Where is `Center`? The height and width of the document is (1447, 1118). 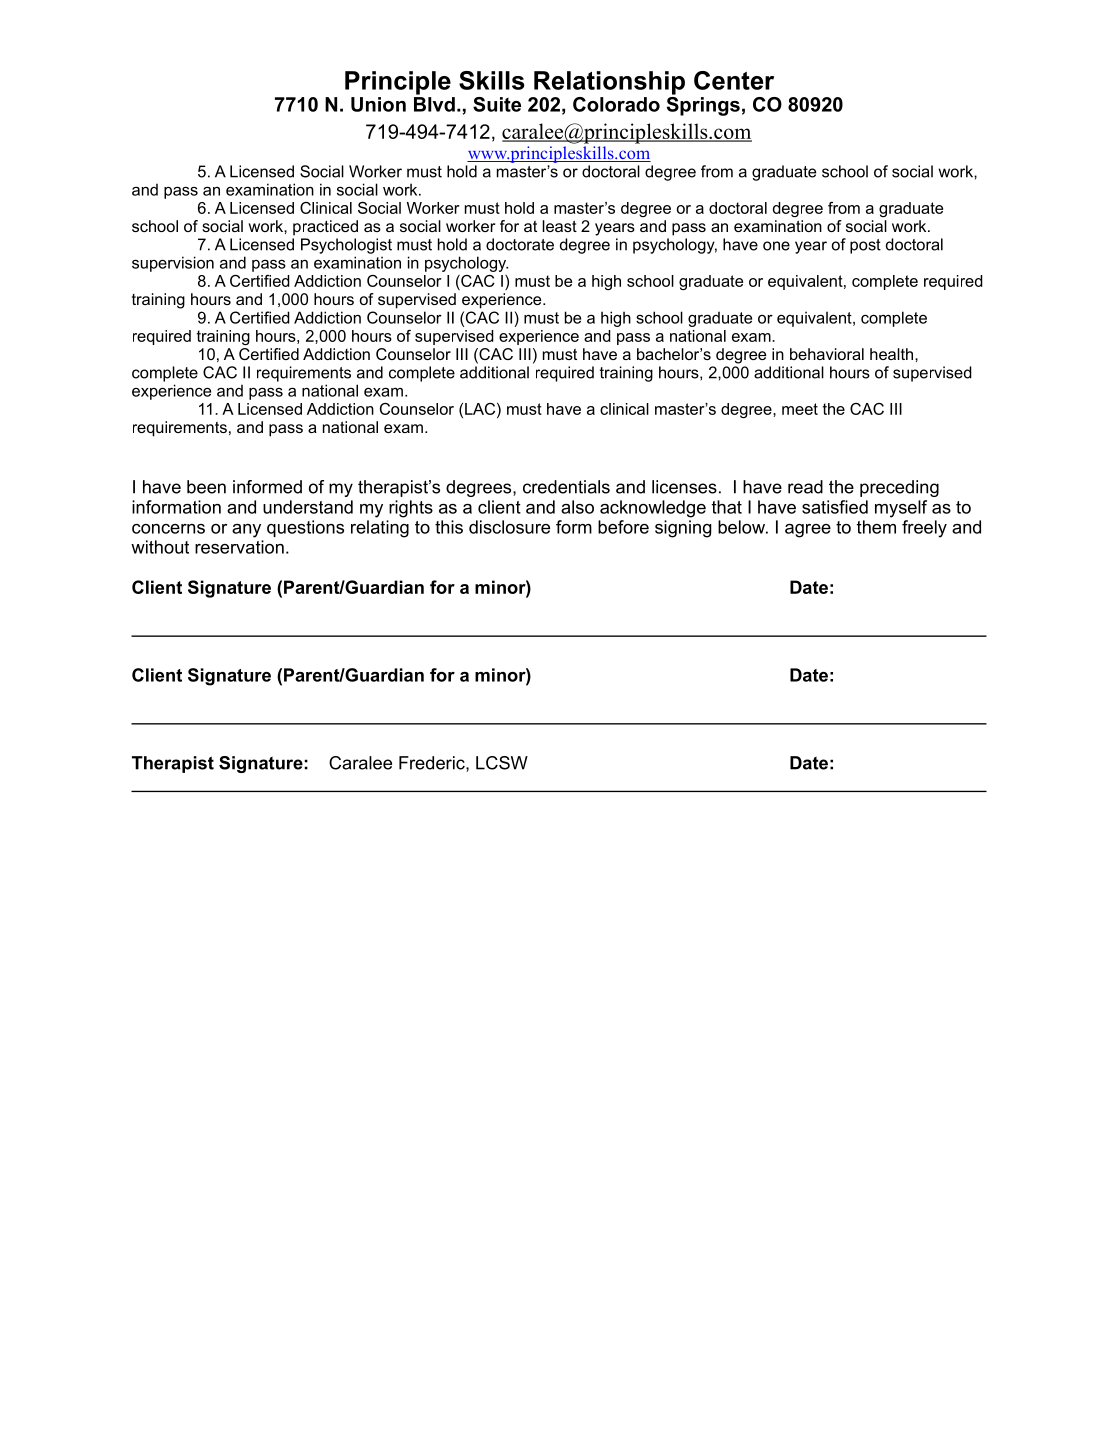
Center is located at coordinates (734, 80).
